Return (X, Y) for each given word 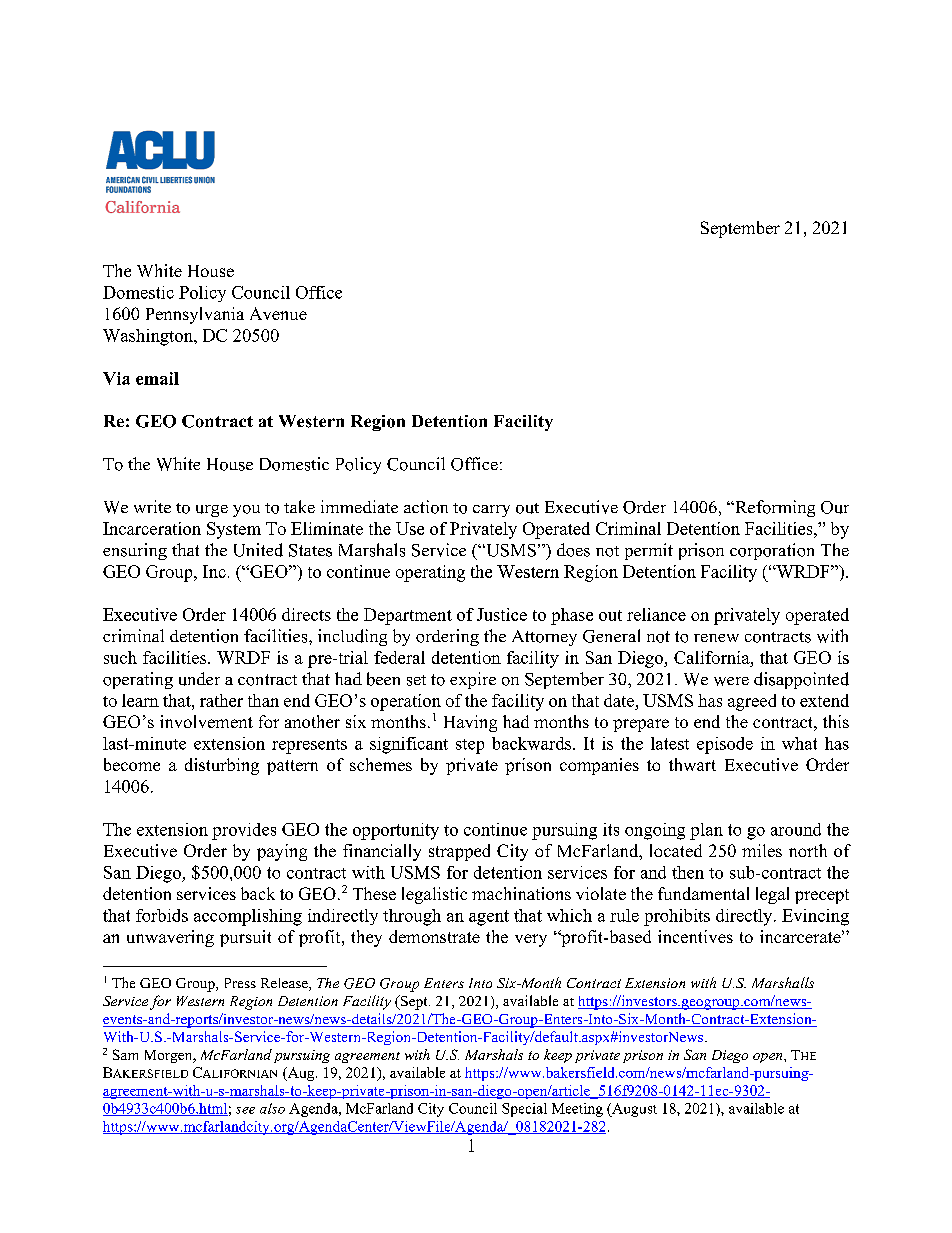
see (245, 1110)
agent (489, 918)
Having (470, 723)
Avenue (278, 313)
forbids (162, 915)
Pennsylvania (195, 315)
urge (212, 511)
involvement (206, 721)
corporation (772, 551)
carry (491, 511)
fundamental (703, 893)
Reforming (774, 508)
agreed (752, 702)
